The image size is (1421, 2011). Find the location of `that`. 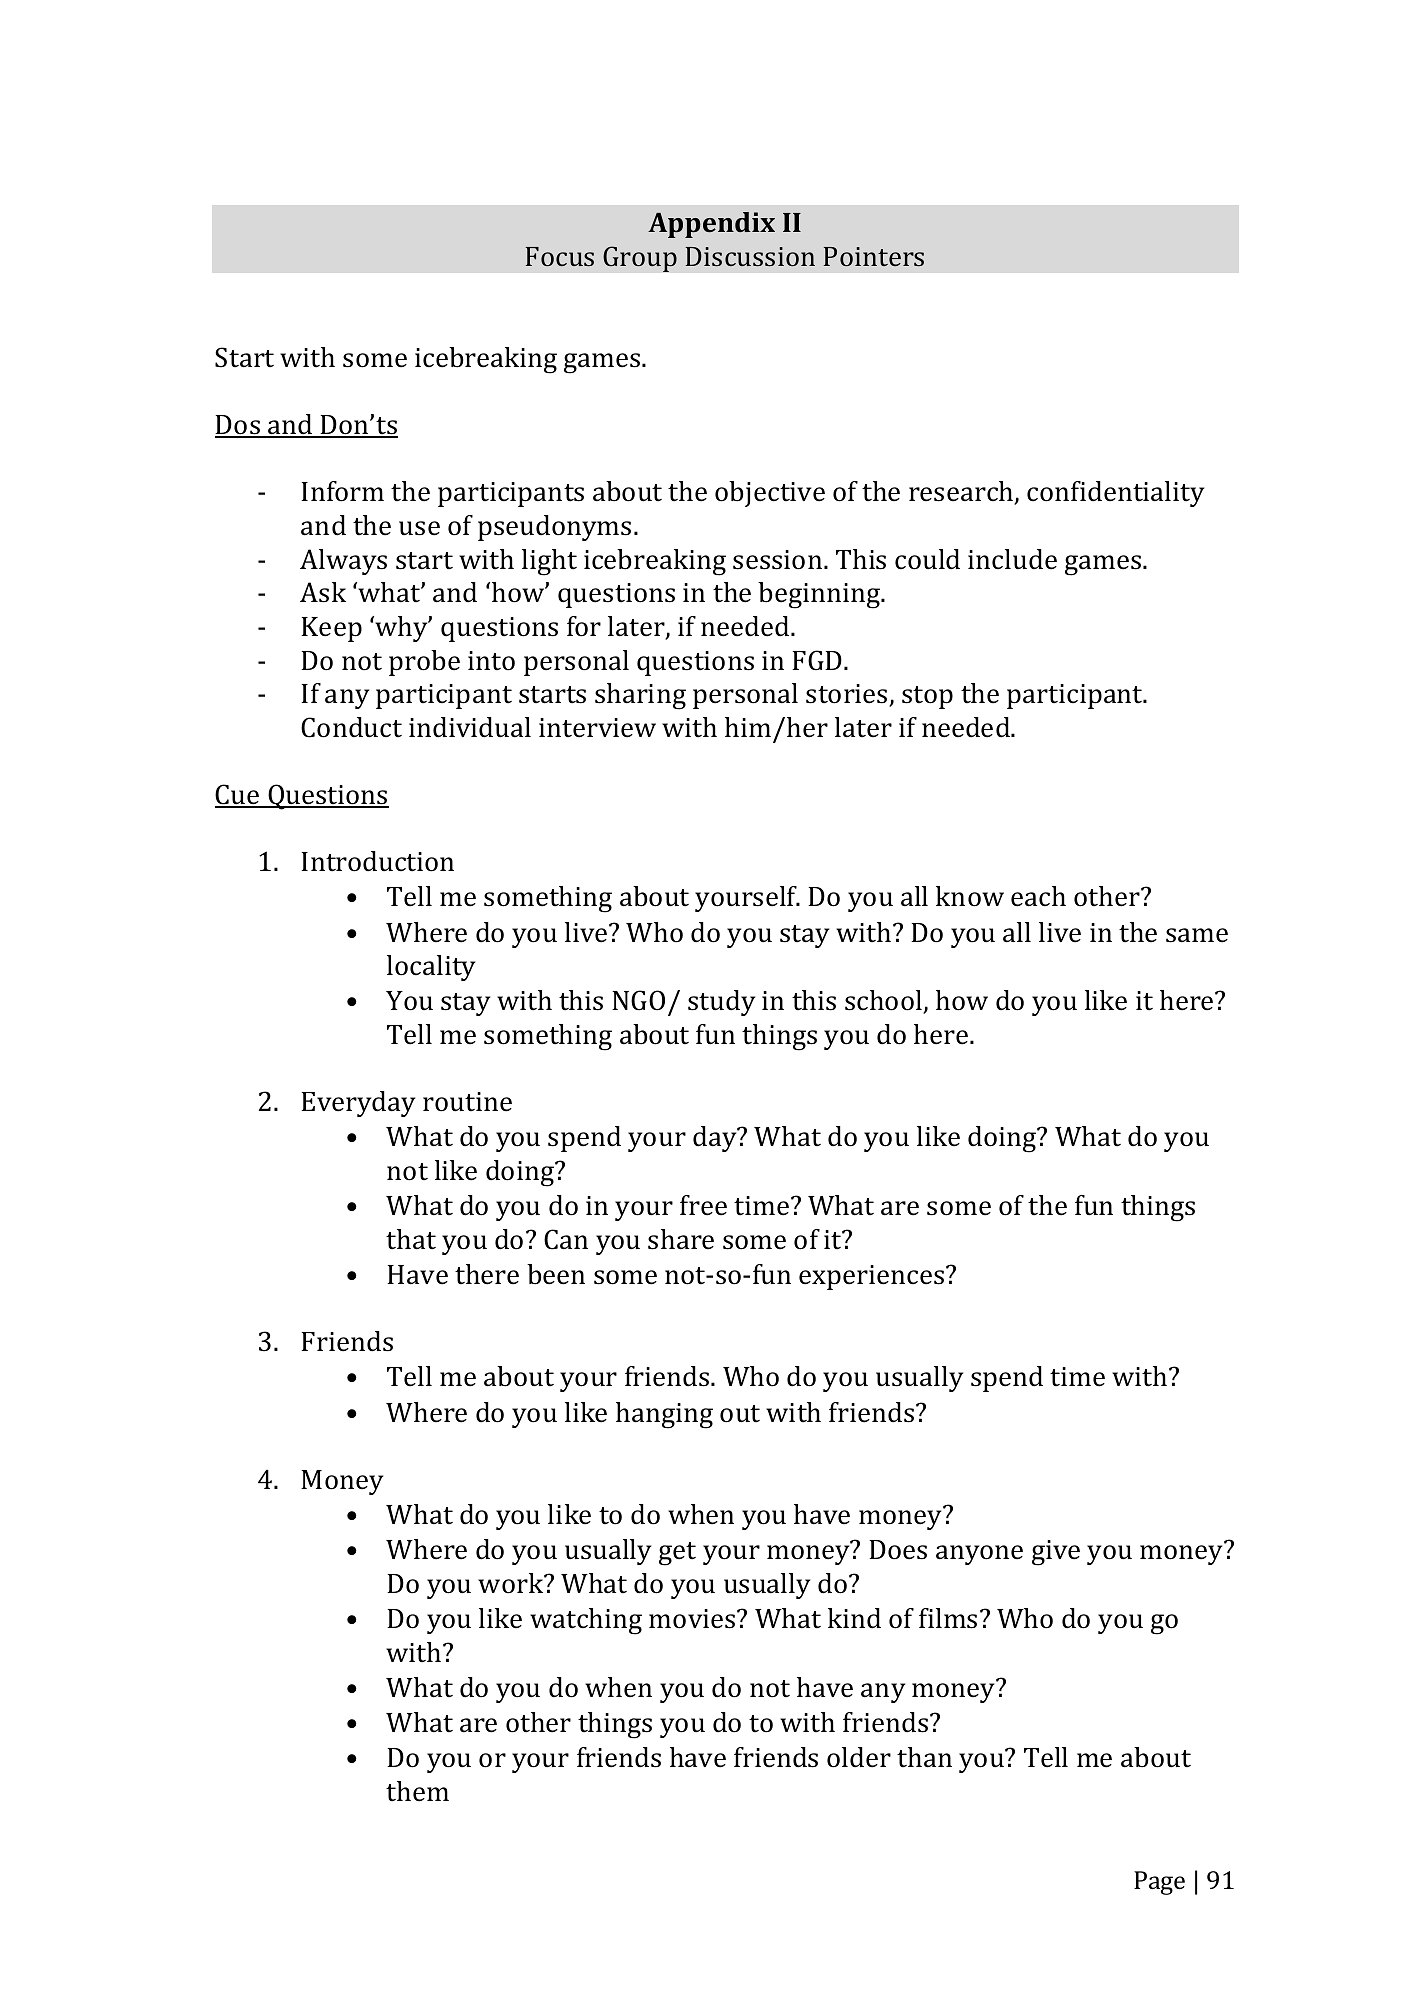

that is located at coordinates (411, 1239).
